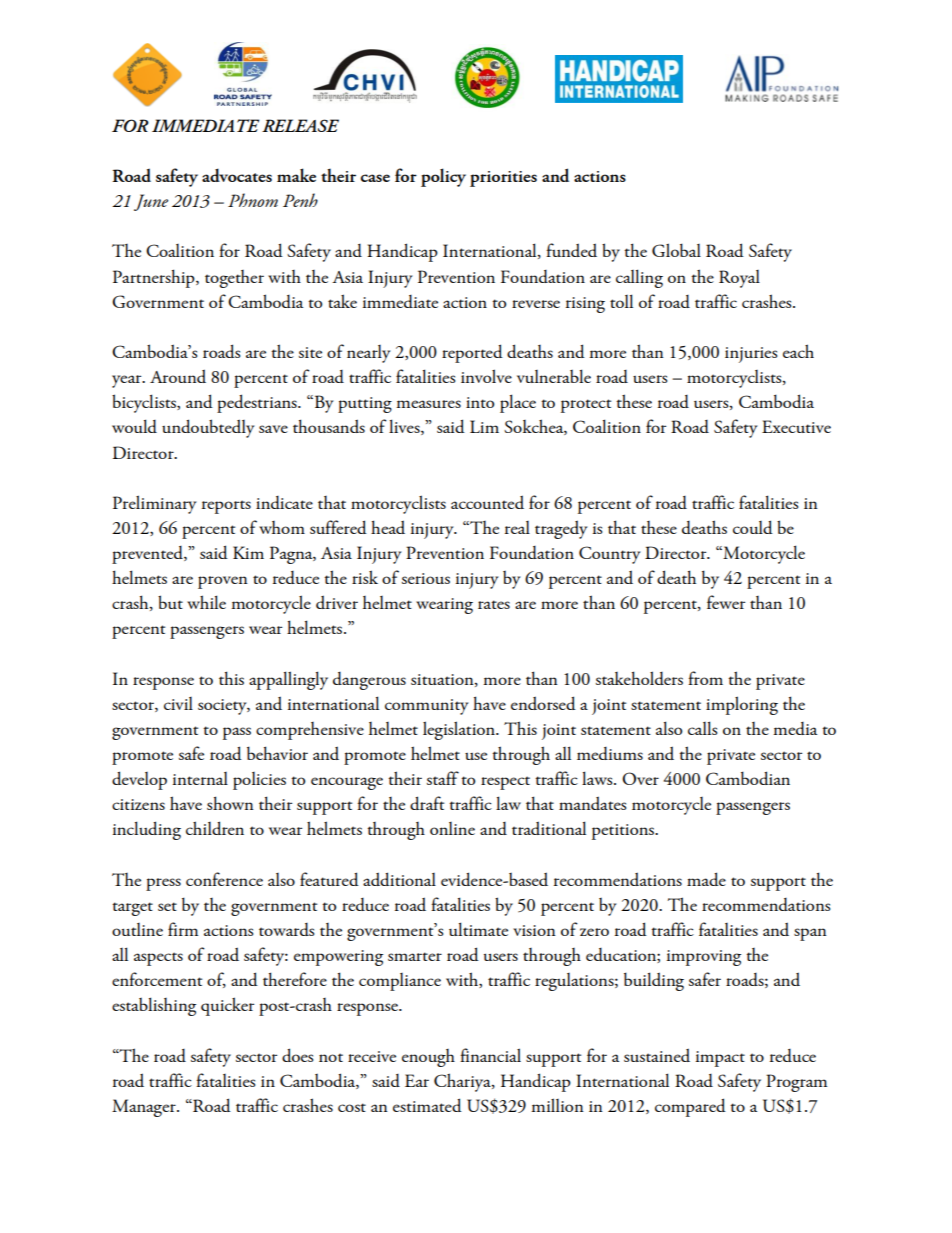 The image size is (952, 1233). I want to click on accounted, so click(487, 502).
